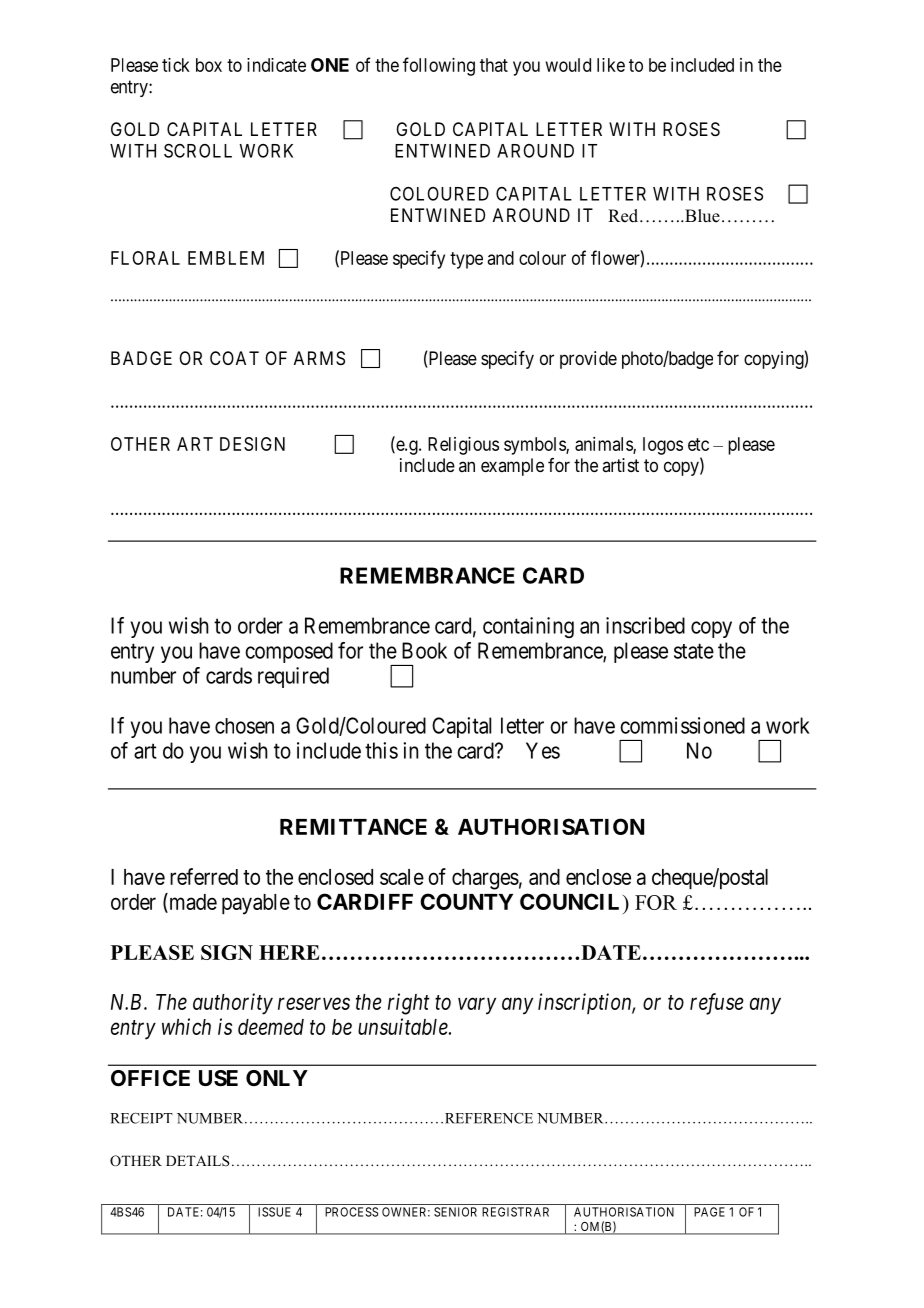  What do you see at coordinates (209, 65) in the screenshot?
I see `box` at bounding box center [209, 65].
